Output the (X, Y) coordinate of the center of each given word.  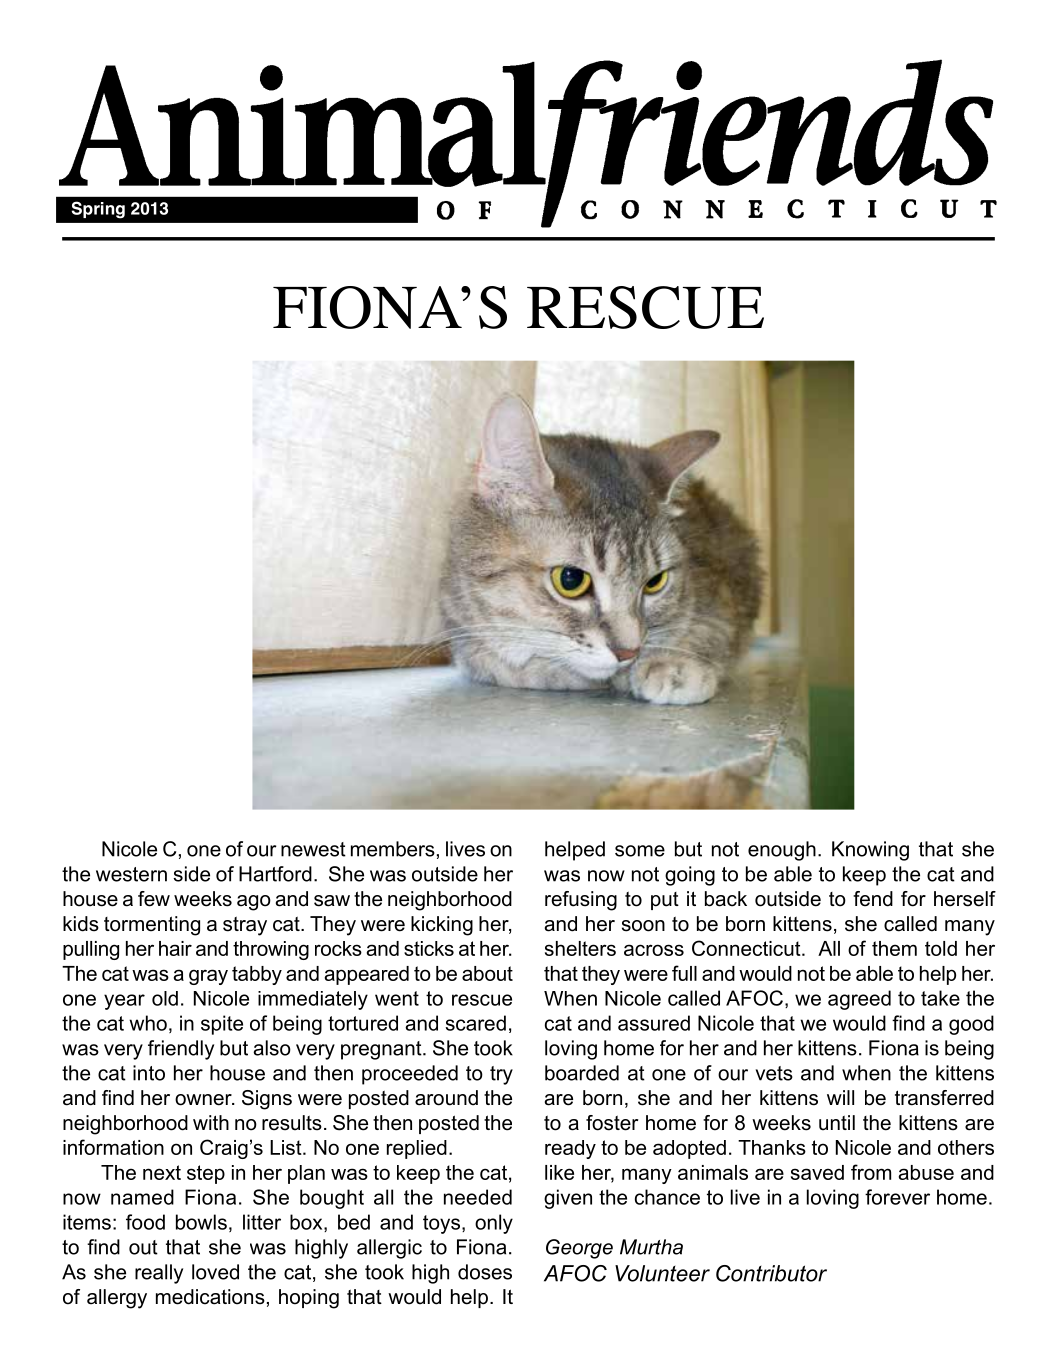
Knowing (870, 851)
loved (215, 1272)
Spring (98, 210)
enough (782, 851)
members (393, 849)
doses (485, 1272)
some (640, 851)
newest (313, 849)
